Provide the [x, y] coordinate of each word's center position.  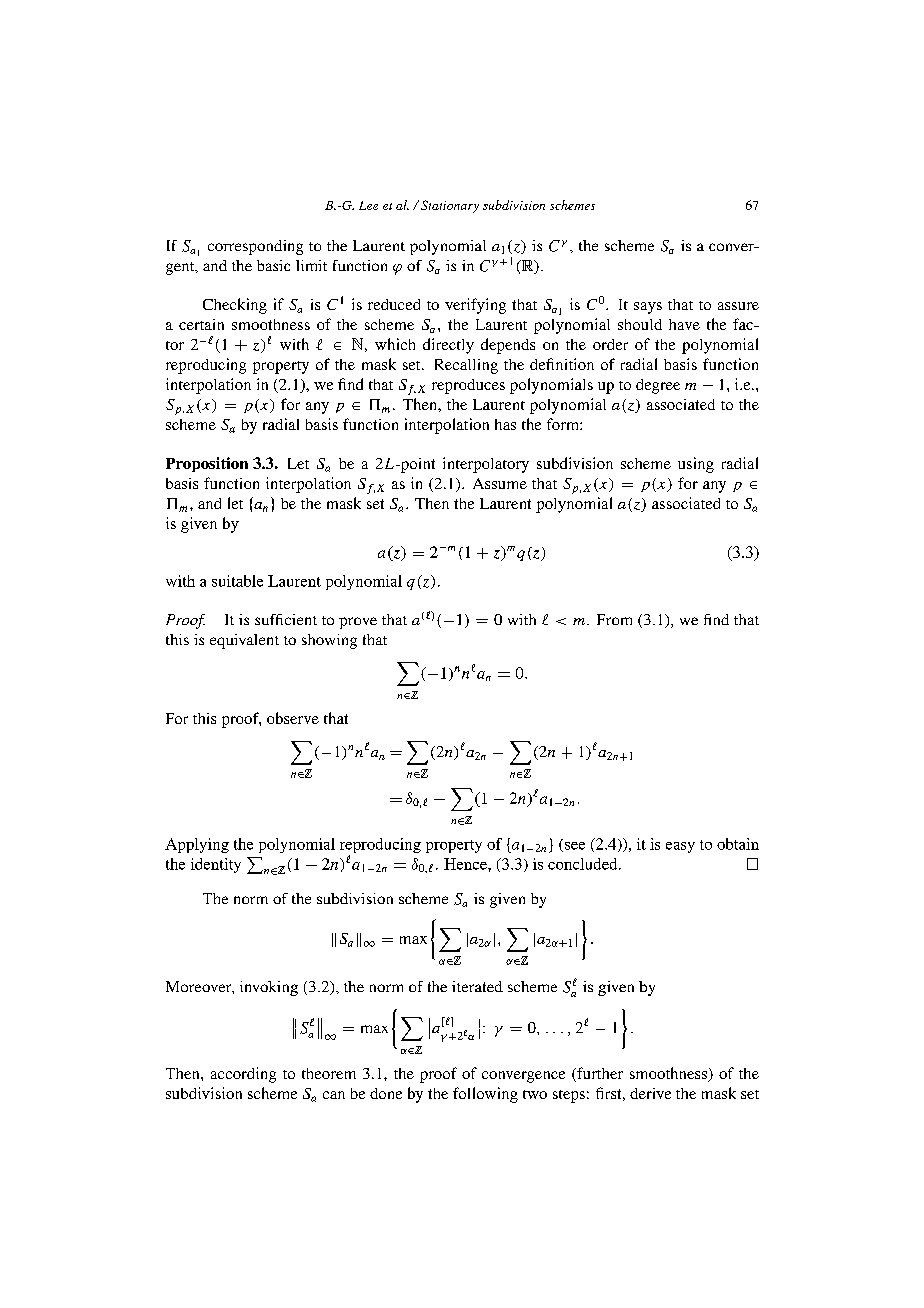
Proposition [207, 464]
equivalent [244, 641]
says [648, 308]
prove [358, 623]
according [243, 1075]
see [575, 846]
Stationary [450, 206]
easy [680, 847]
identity [216, 865]
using [696, 465]
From [614, 619]
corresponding [255, 247]
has [505, 424]
